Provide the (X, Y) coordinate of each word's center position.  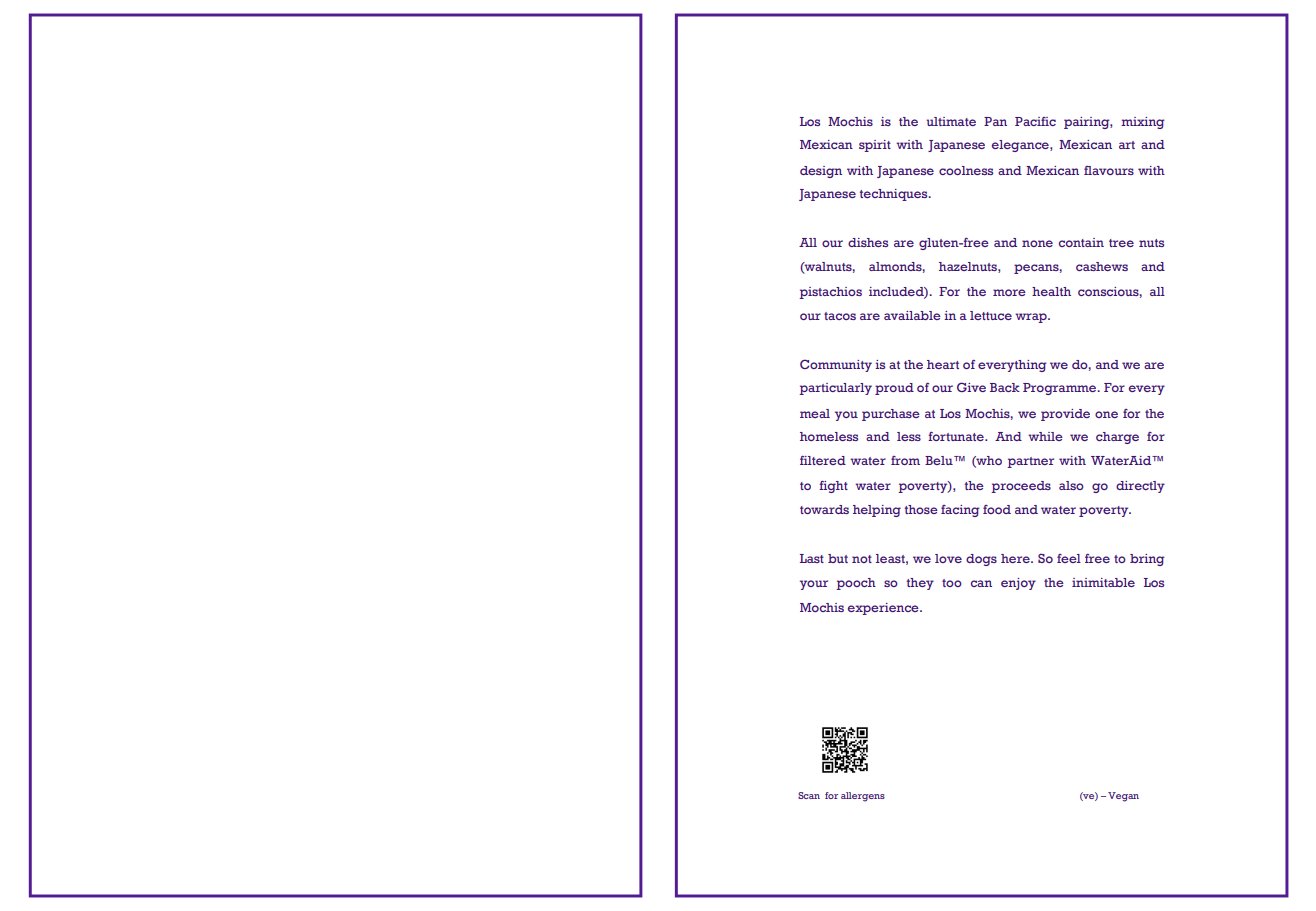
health (1051, 291)
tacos (840, 316)
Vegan (1123, 797)
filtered (823, 460)
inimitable (1103, 582)
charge (1117, 438)
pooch (856, 584)
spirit (875, 146)
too (952, 583)
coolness (966, 170)
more (1009, 292)
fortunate (957, 436)
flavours (1109, 170)
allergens (863, 797)
